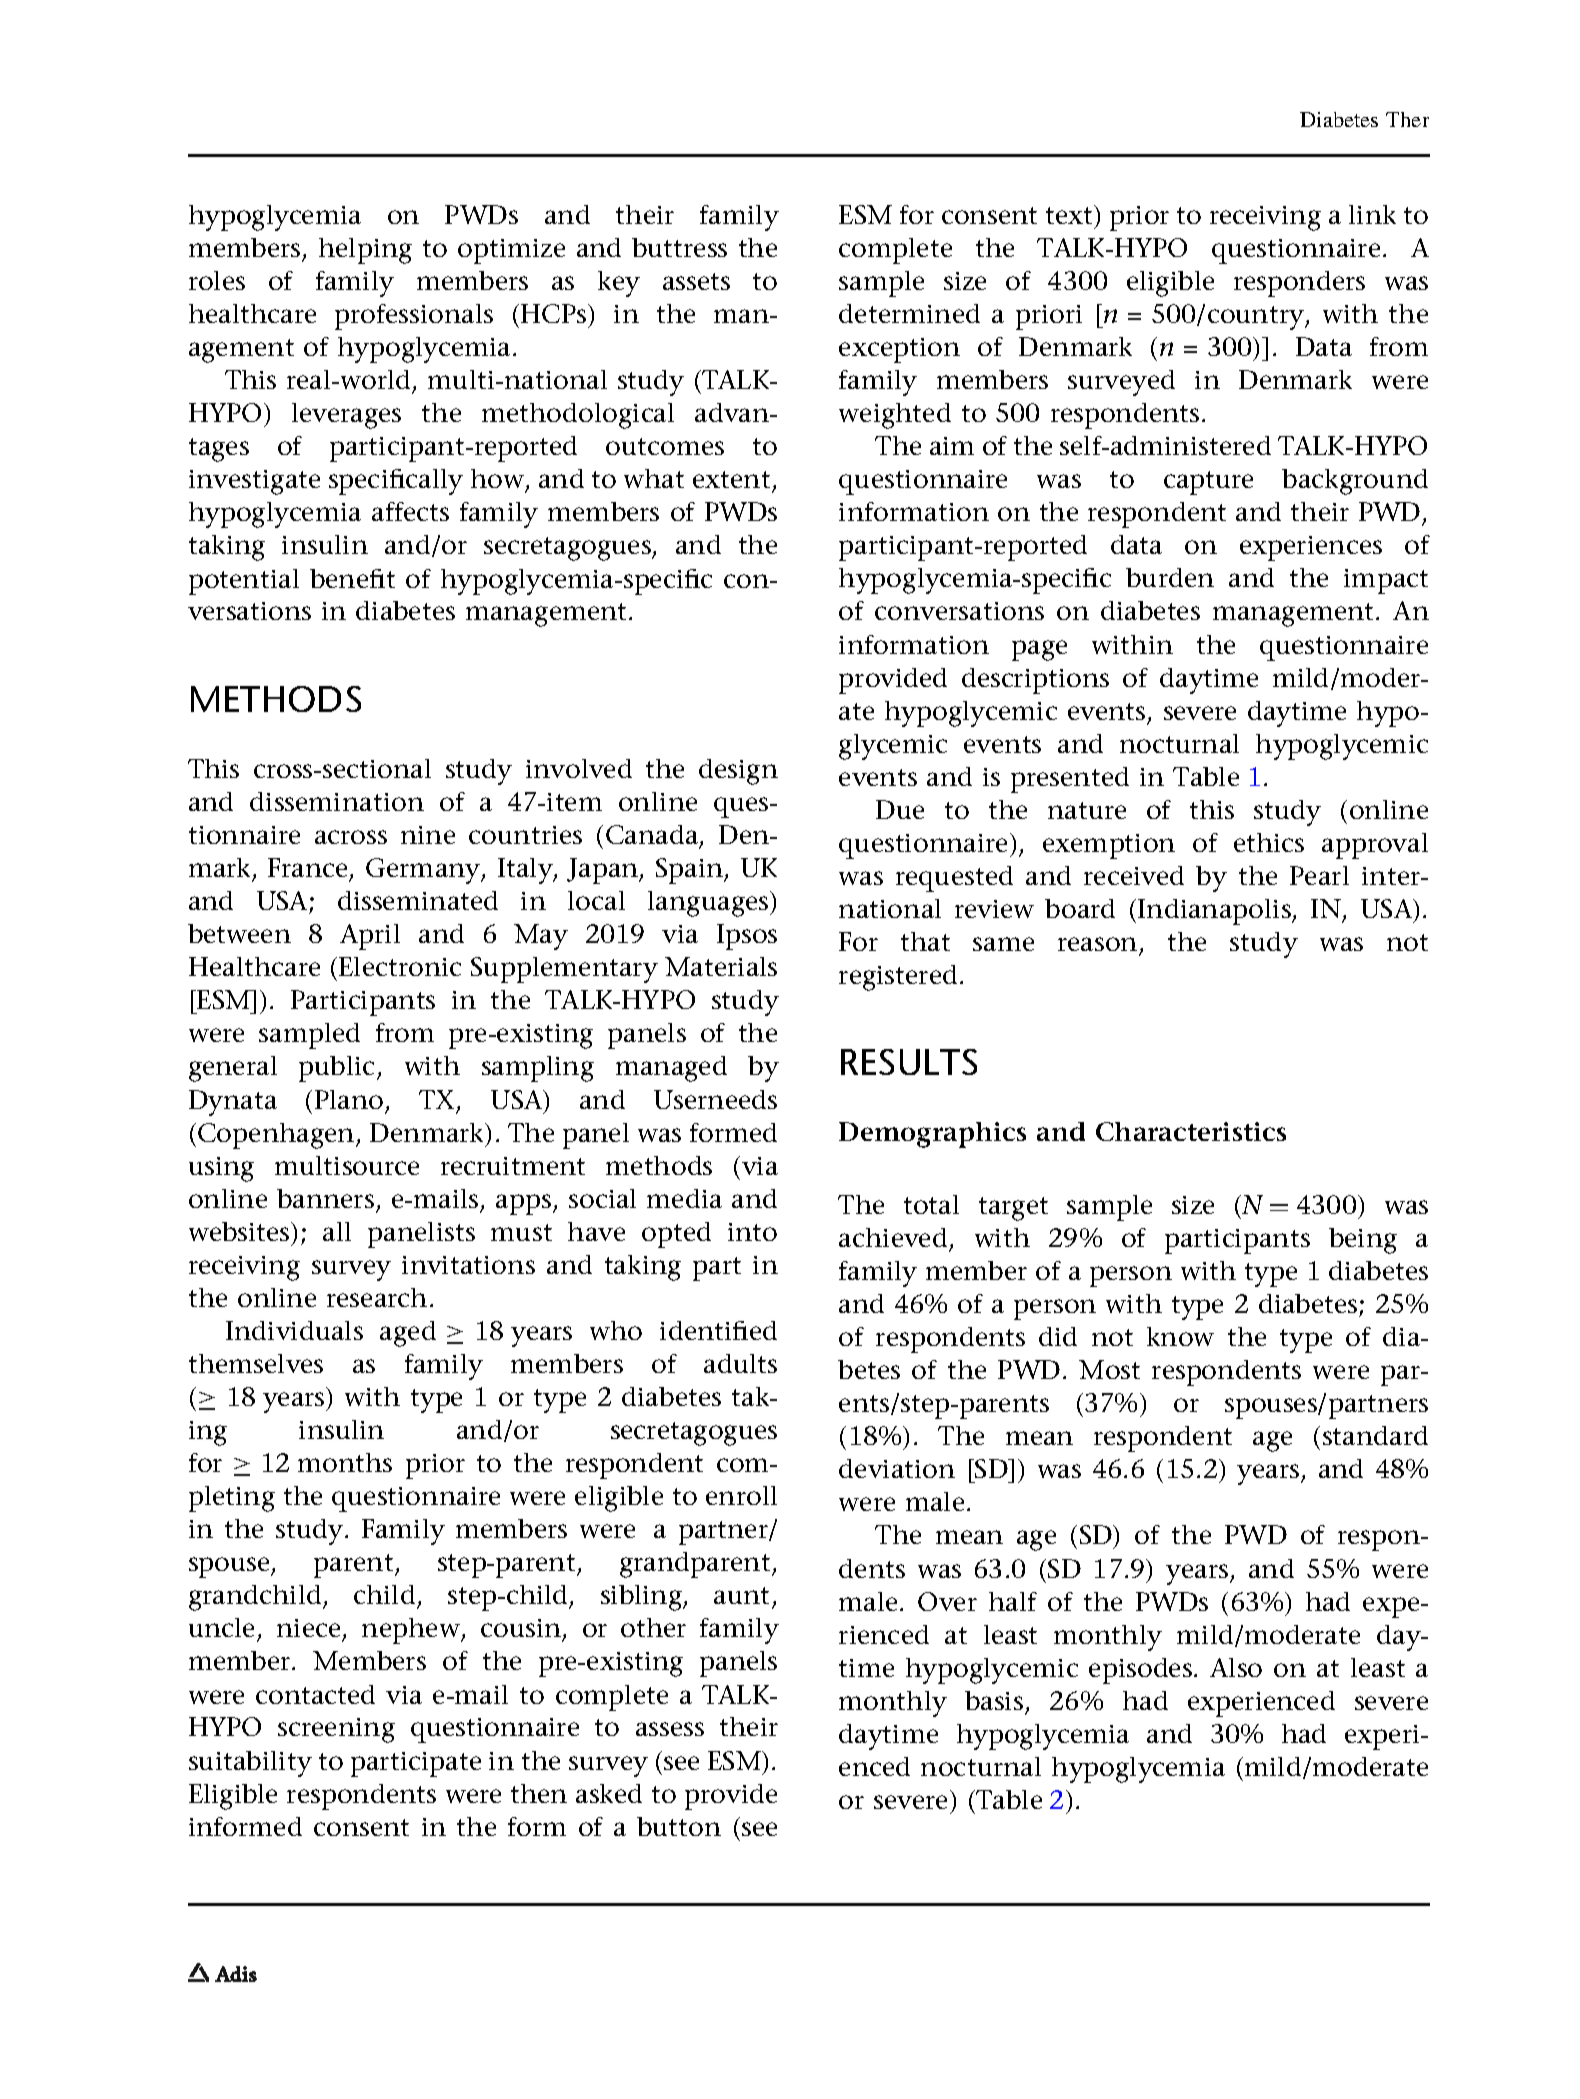  I want to click on Materials, so click(721, 966).
